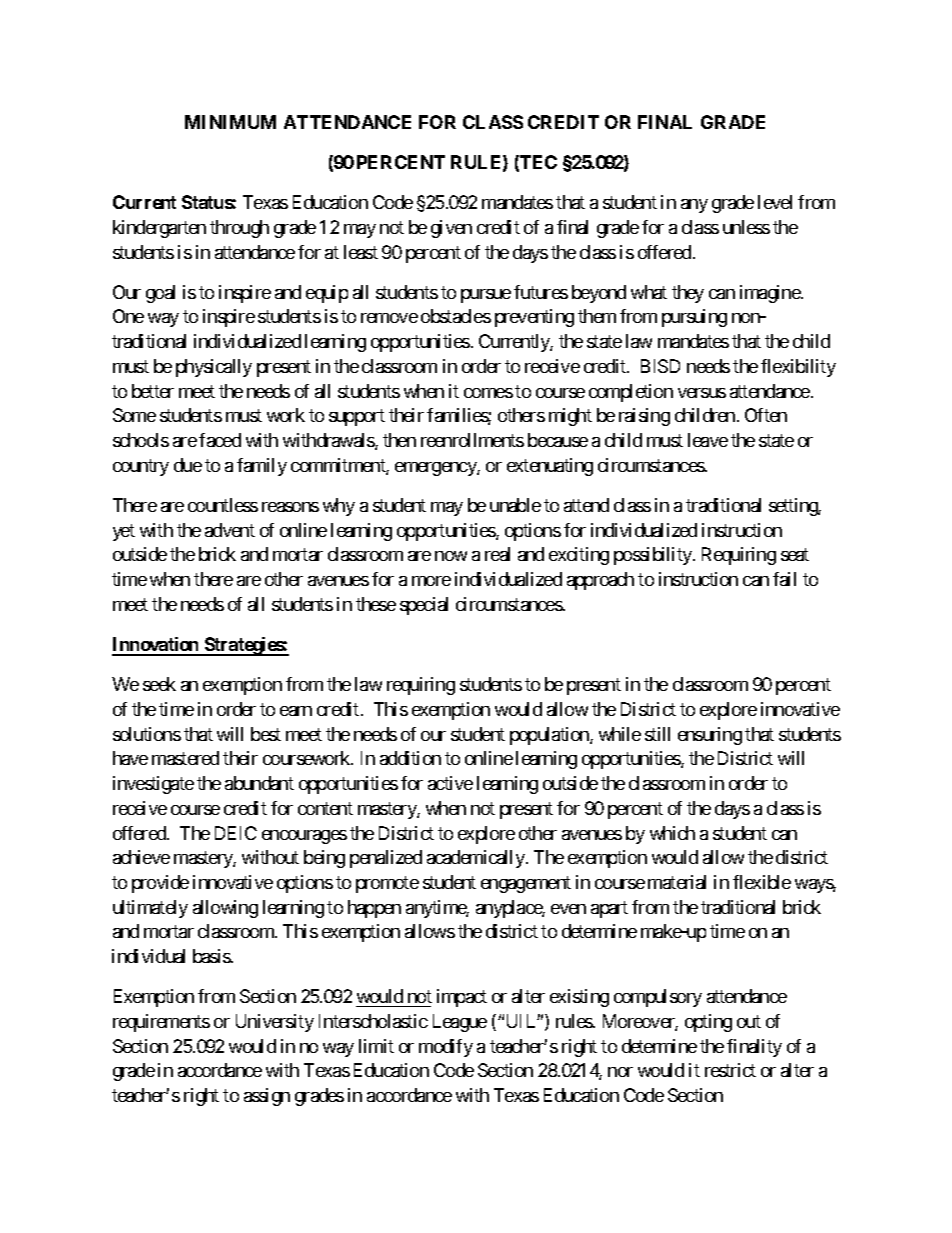  Describe the element at coordinates (486, 296) in the screenshot. I see `pursue` at that location.
